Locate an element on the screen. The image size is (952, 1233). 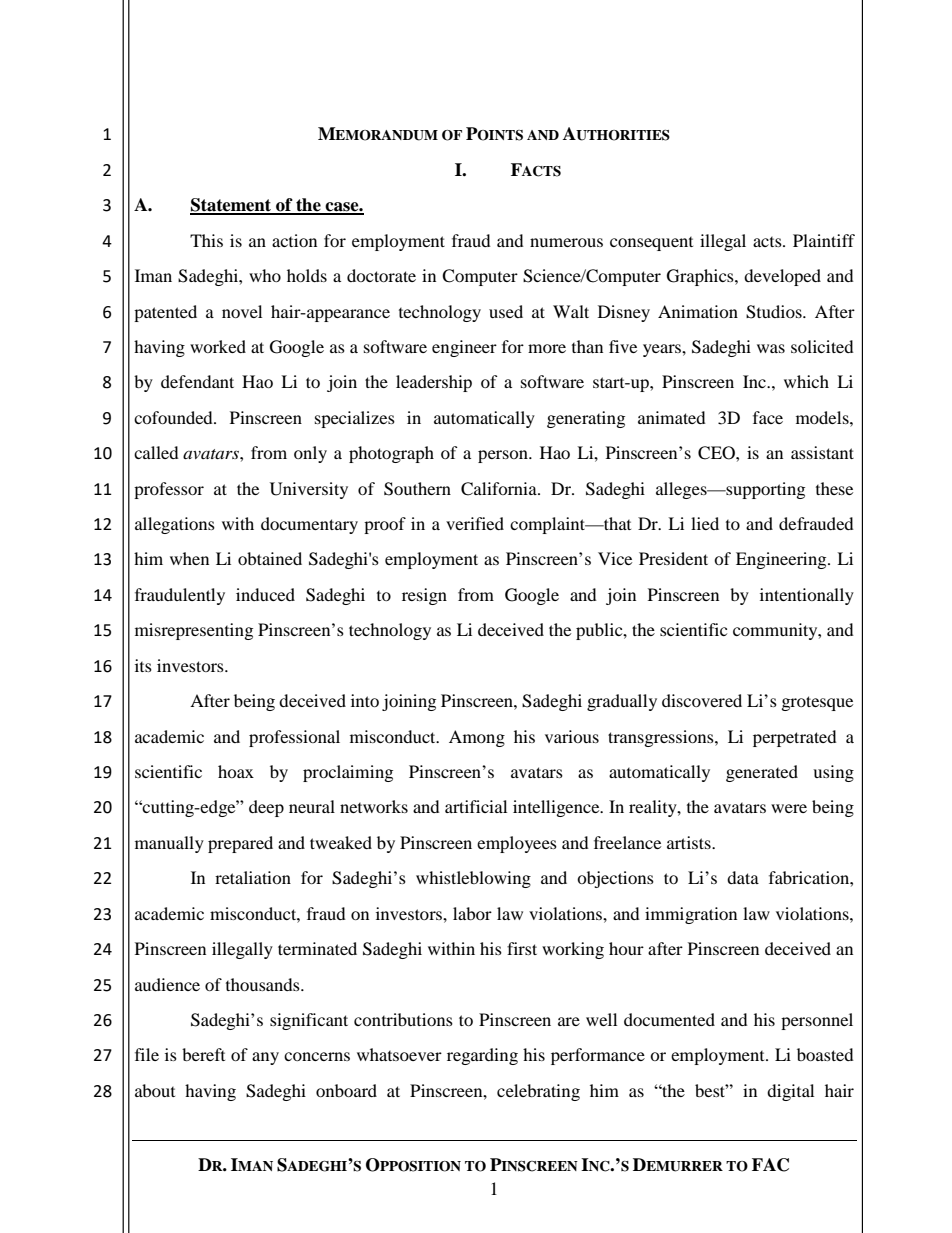
bereft is located at coordinates (203, 1054).
